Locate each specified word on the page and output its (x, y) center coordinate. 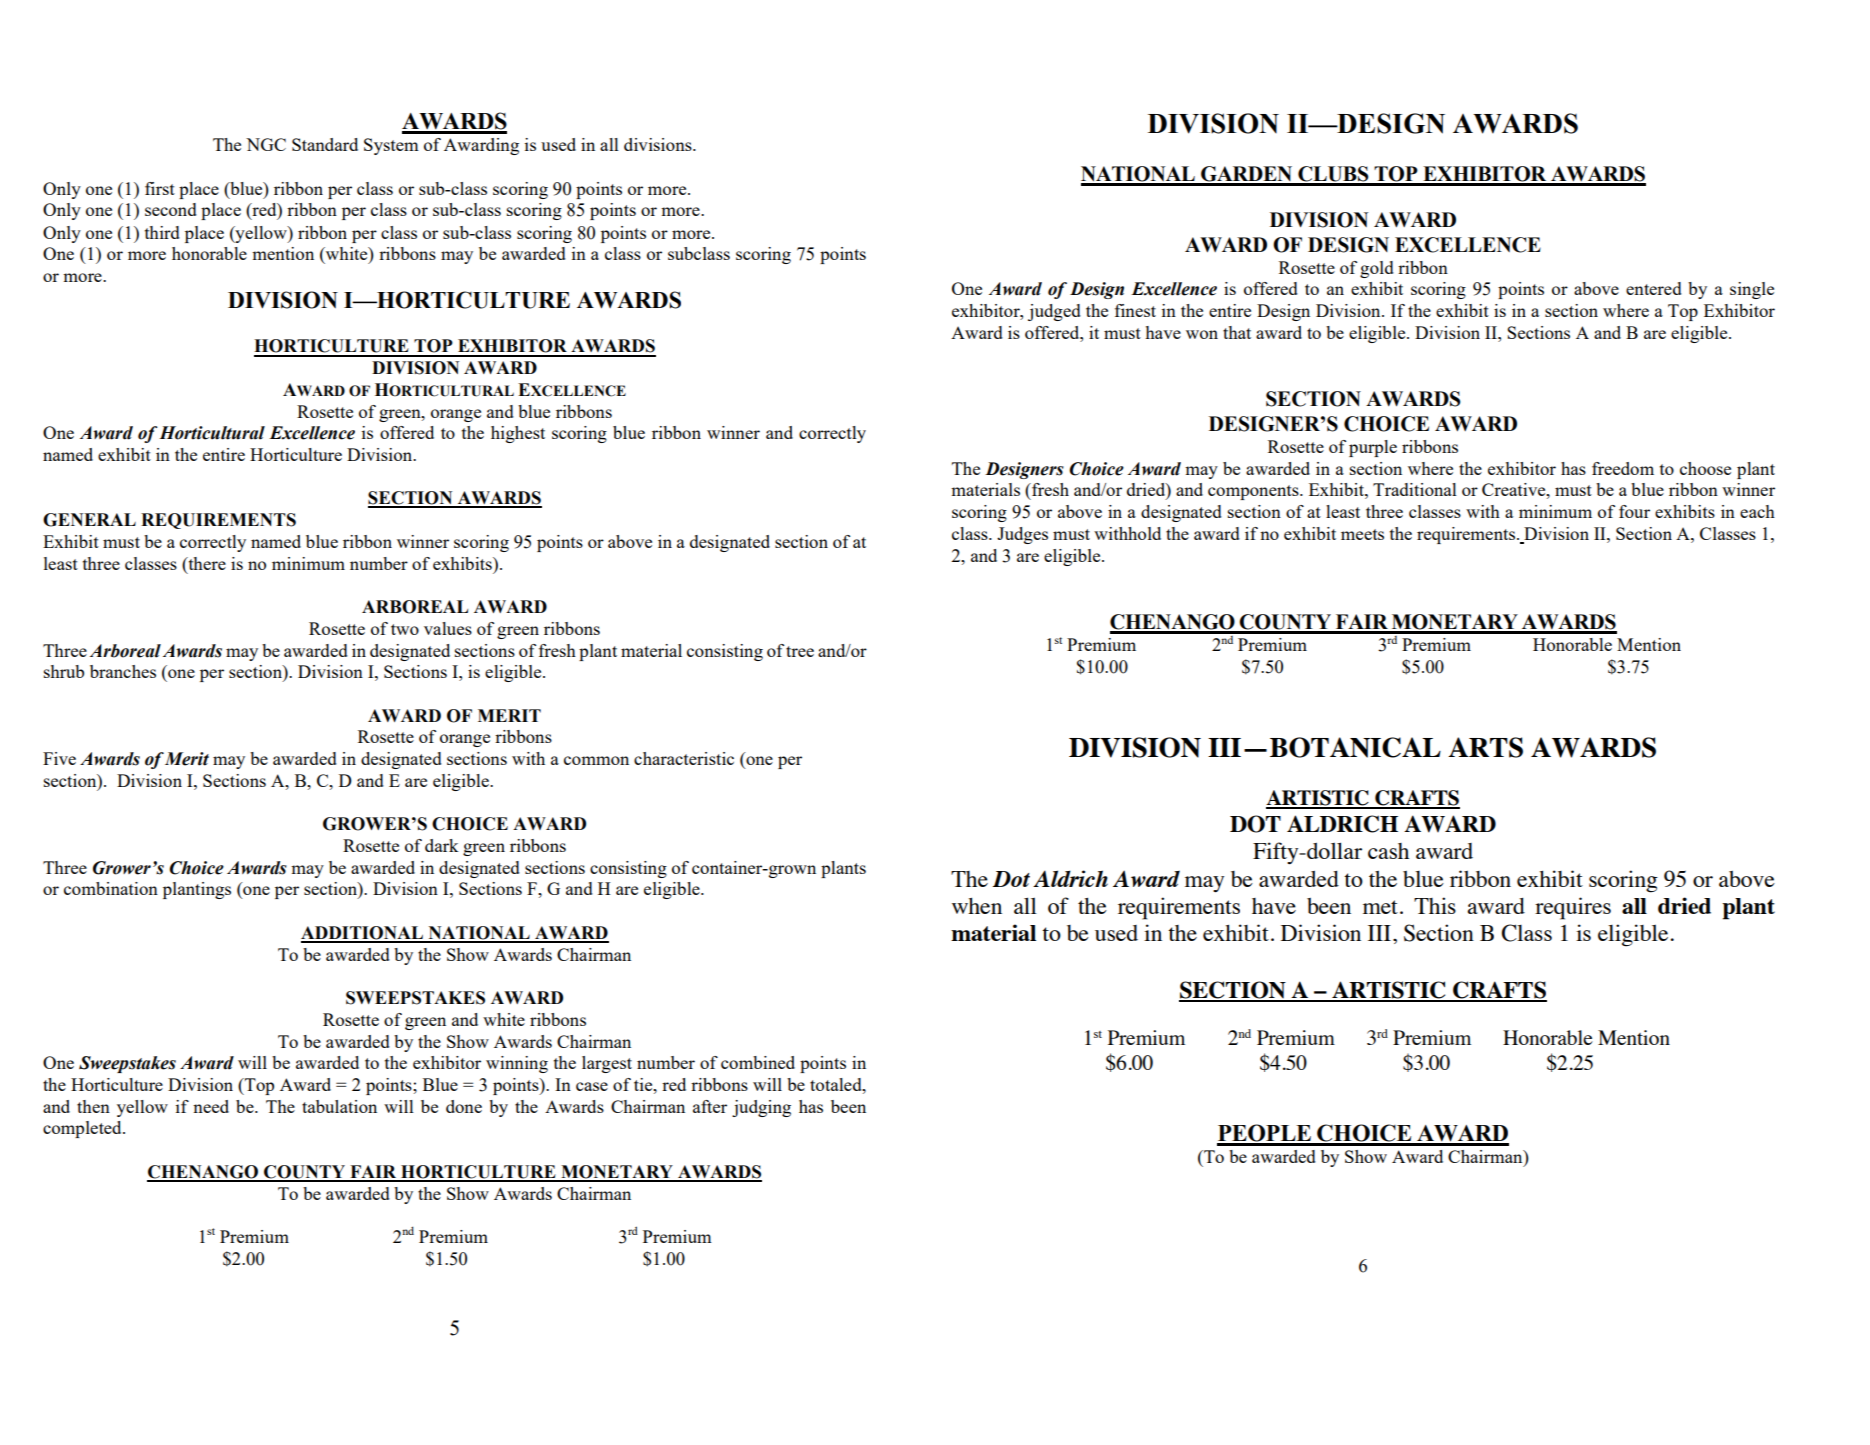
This (1435, 905)
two (405, 629)
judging (761, 1108)
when (977, 906)
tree (800, 651)
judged (1054, 312)
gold (1377, 269)
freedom (1623, 468)
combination (111, 888)
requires (1573, 908)
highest (518, 434)
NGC (266, 144)
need (211, 1106)
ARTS (1485, 747)
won (1202, 334)
